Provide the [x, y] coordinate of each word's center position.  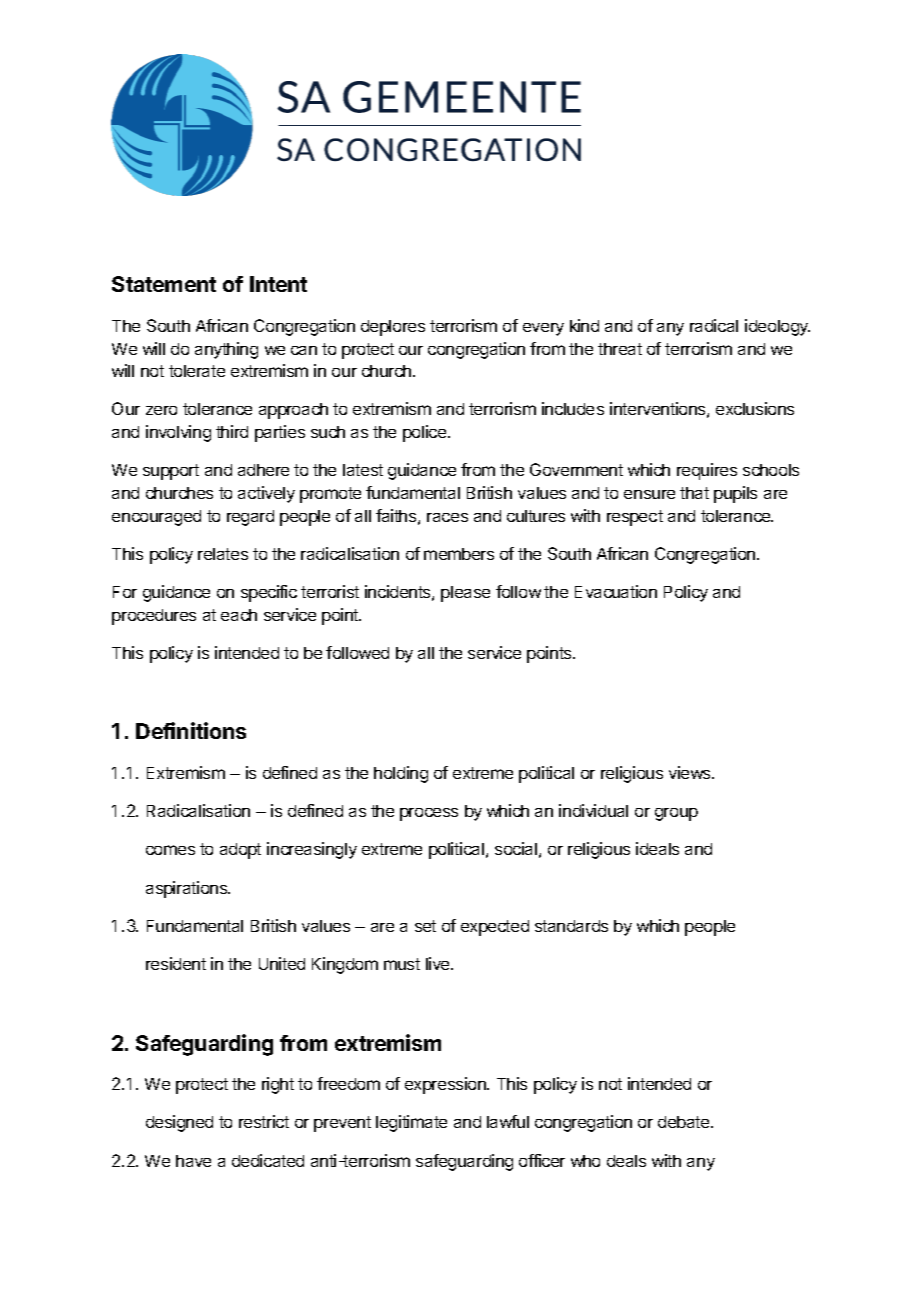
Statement [164, 284]
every [543, 329]
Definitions [191, 730]
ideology [777, 327]
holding [401, 774]
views [691, 772]
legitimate [411, 1123]
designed [179, 1123]
